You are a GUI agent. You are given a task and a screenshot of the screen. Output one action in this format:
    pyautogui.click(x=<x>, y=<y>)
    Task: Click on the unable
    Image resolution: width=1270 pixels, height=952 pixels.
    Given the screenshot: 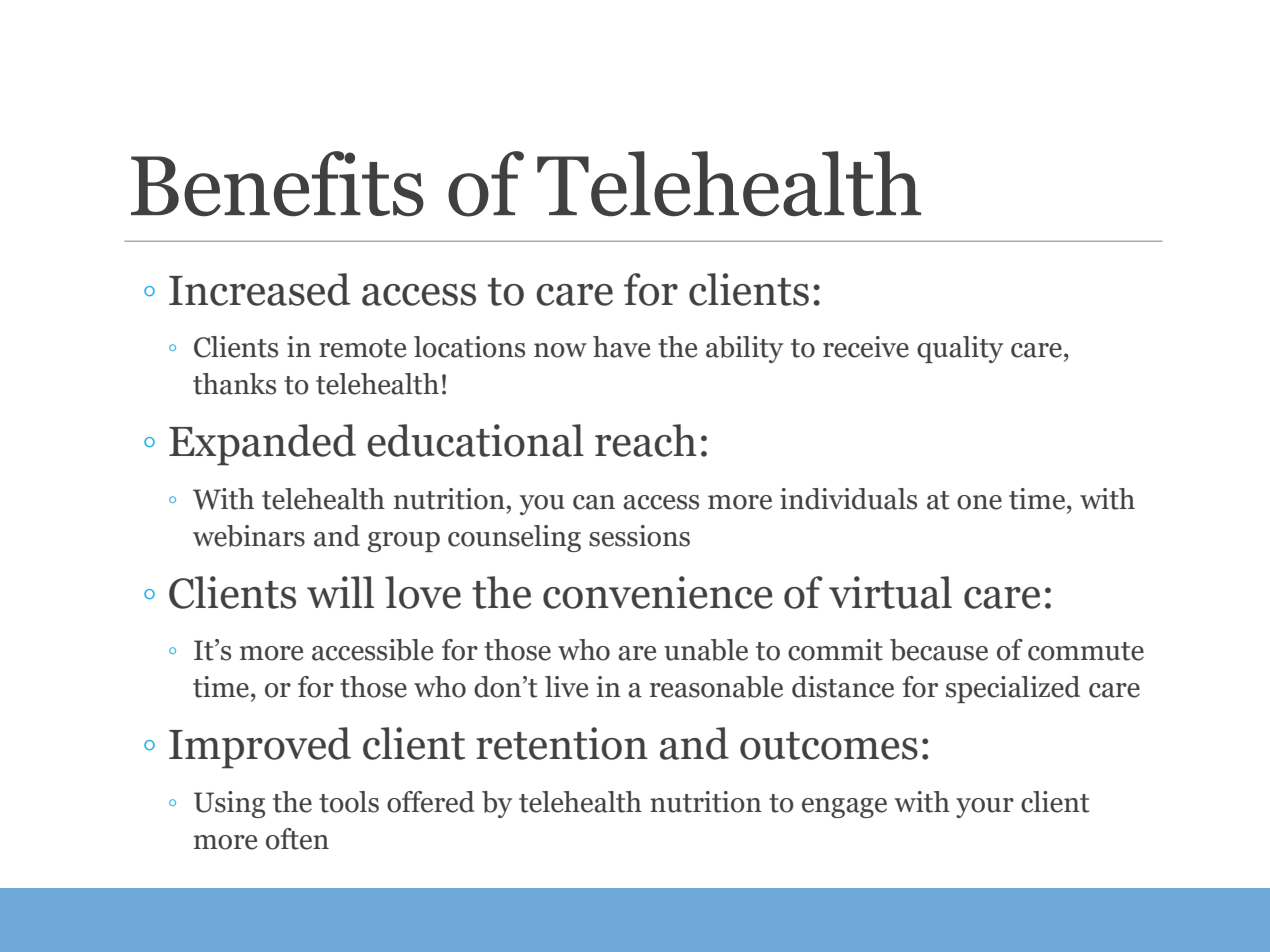 What is the action you would take?
    pyautogui.click(x=706, y=650)
